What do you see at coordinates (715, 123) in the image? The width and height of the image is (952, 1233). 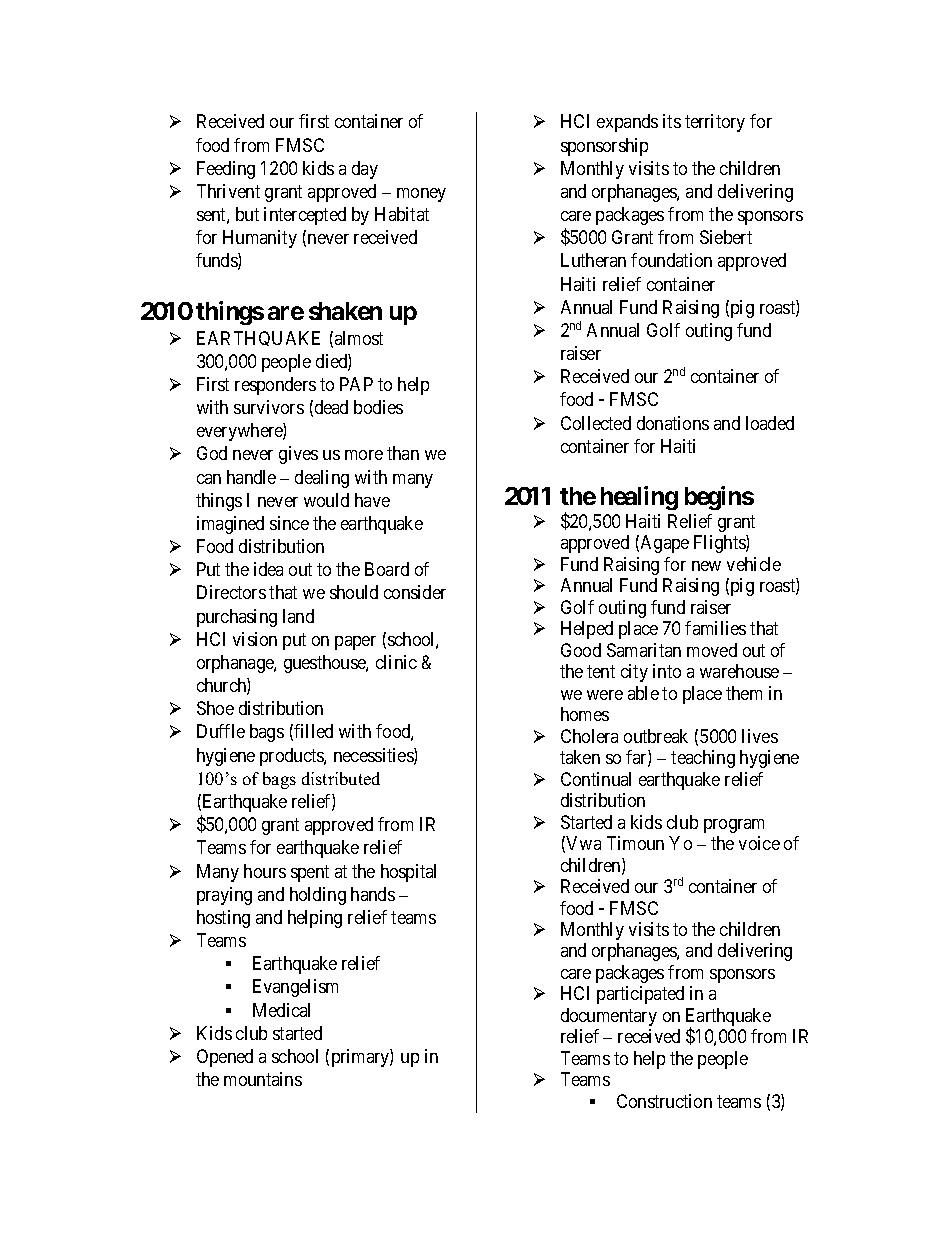 I see `territory` at bounding box center [715, 123].
